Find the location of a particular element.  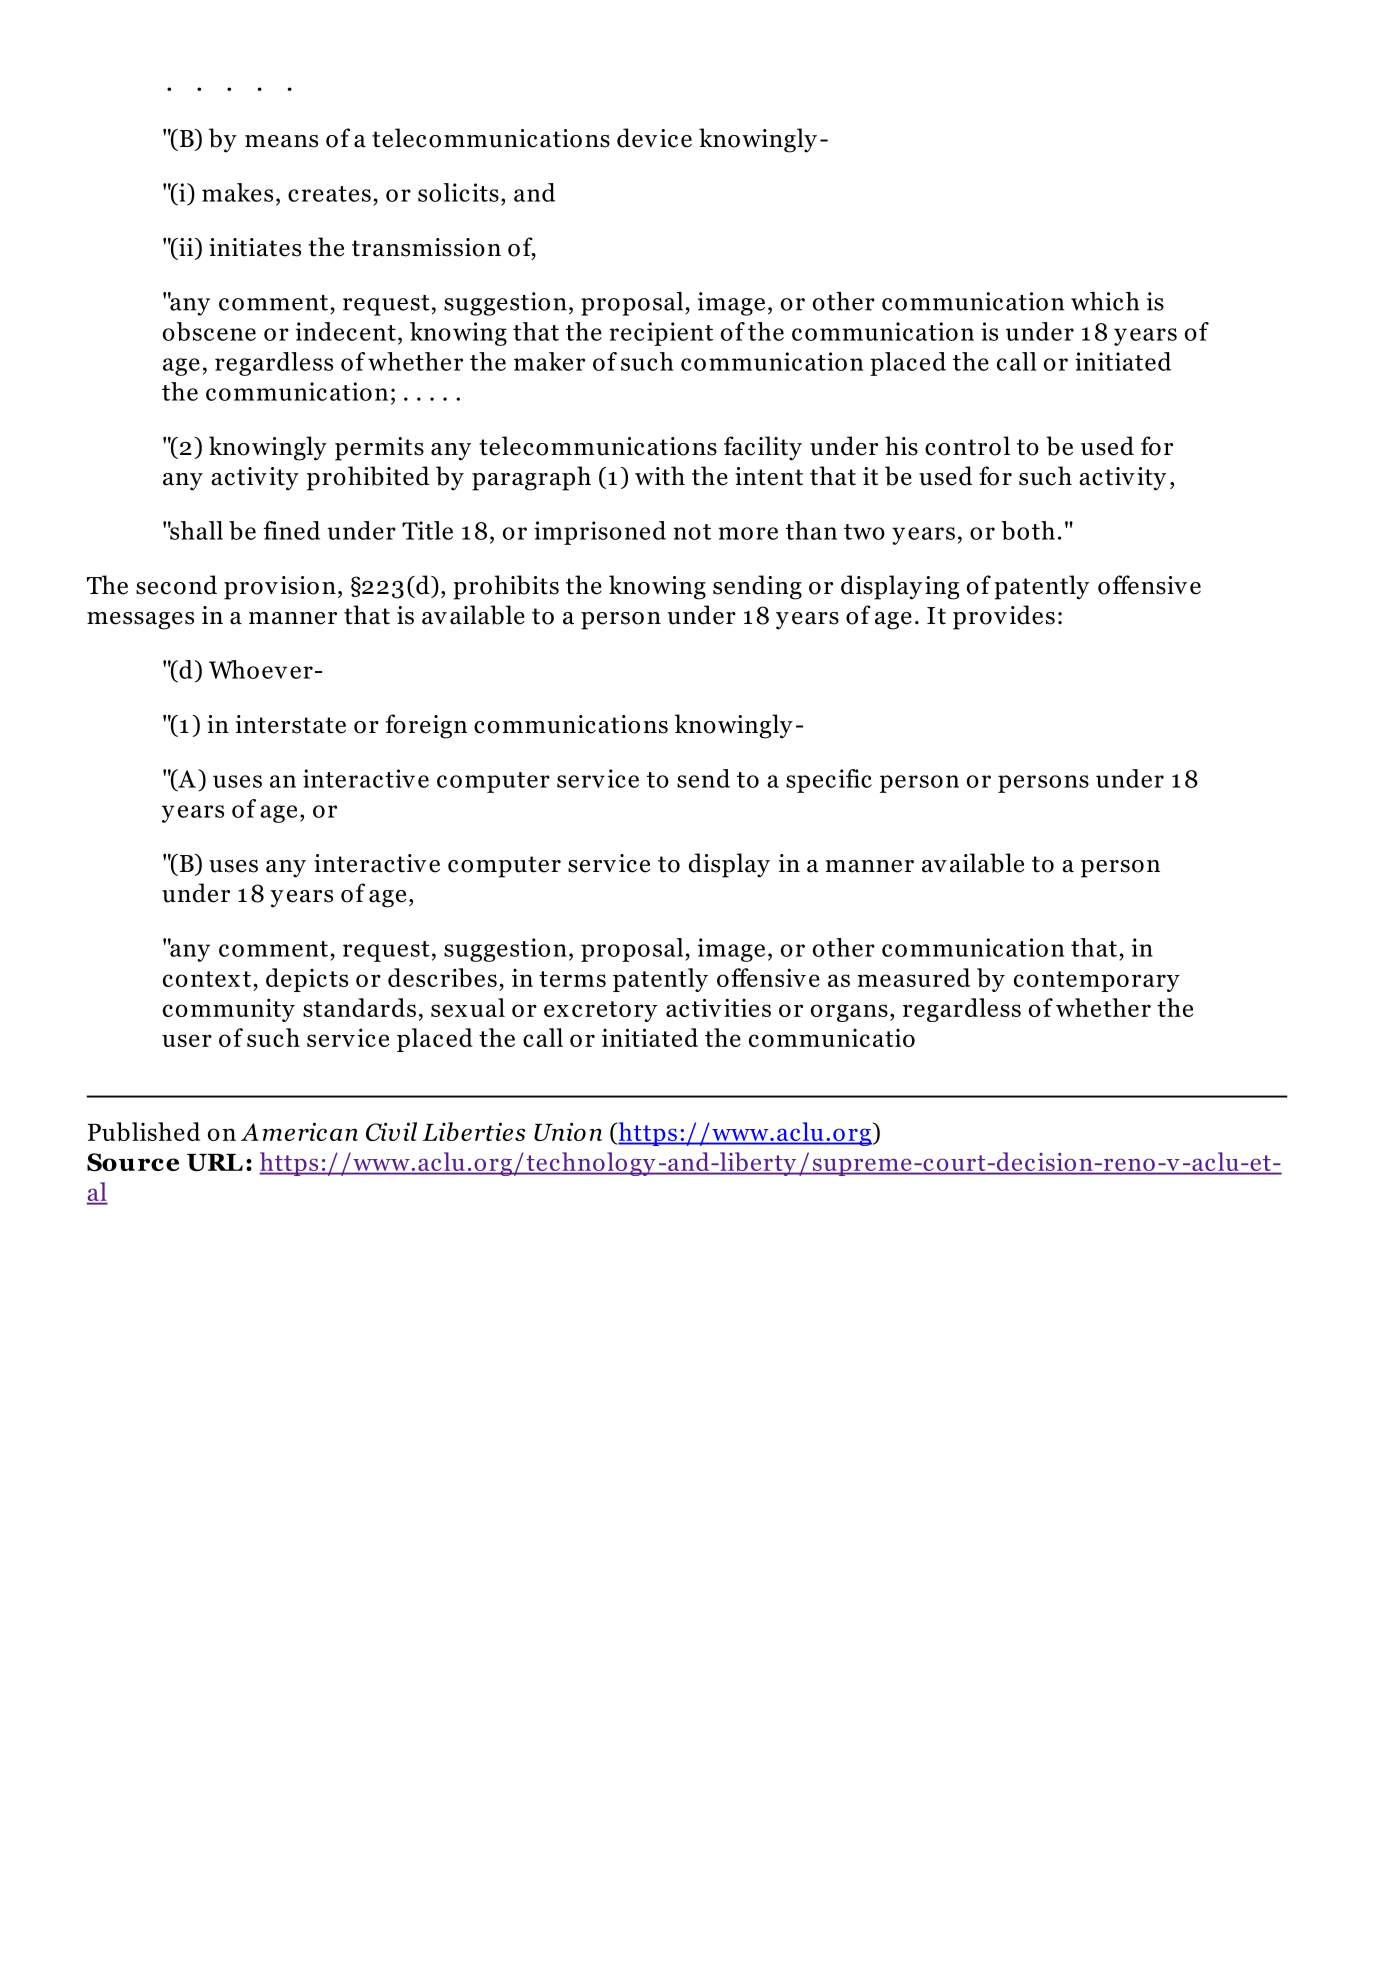

specific is located at coordinates (829, 781).
